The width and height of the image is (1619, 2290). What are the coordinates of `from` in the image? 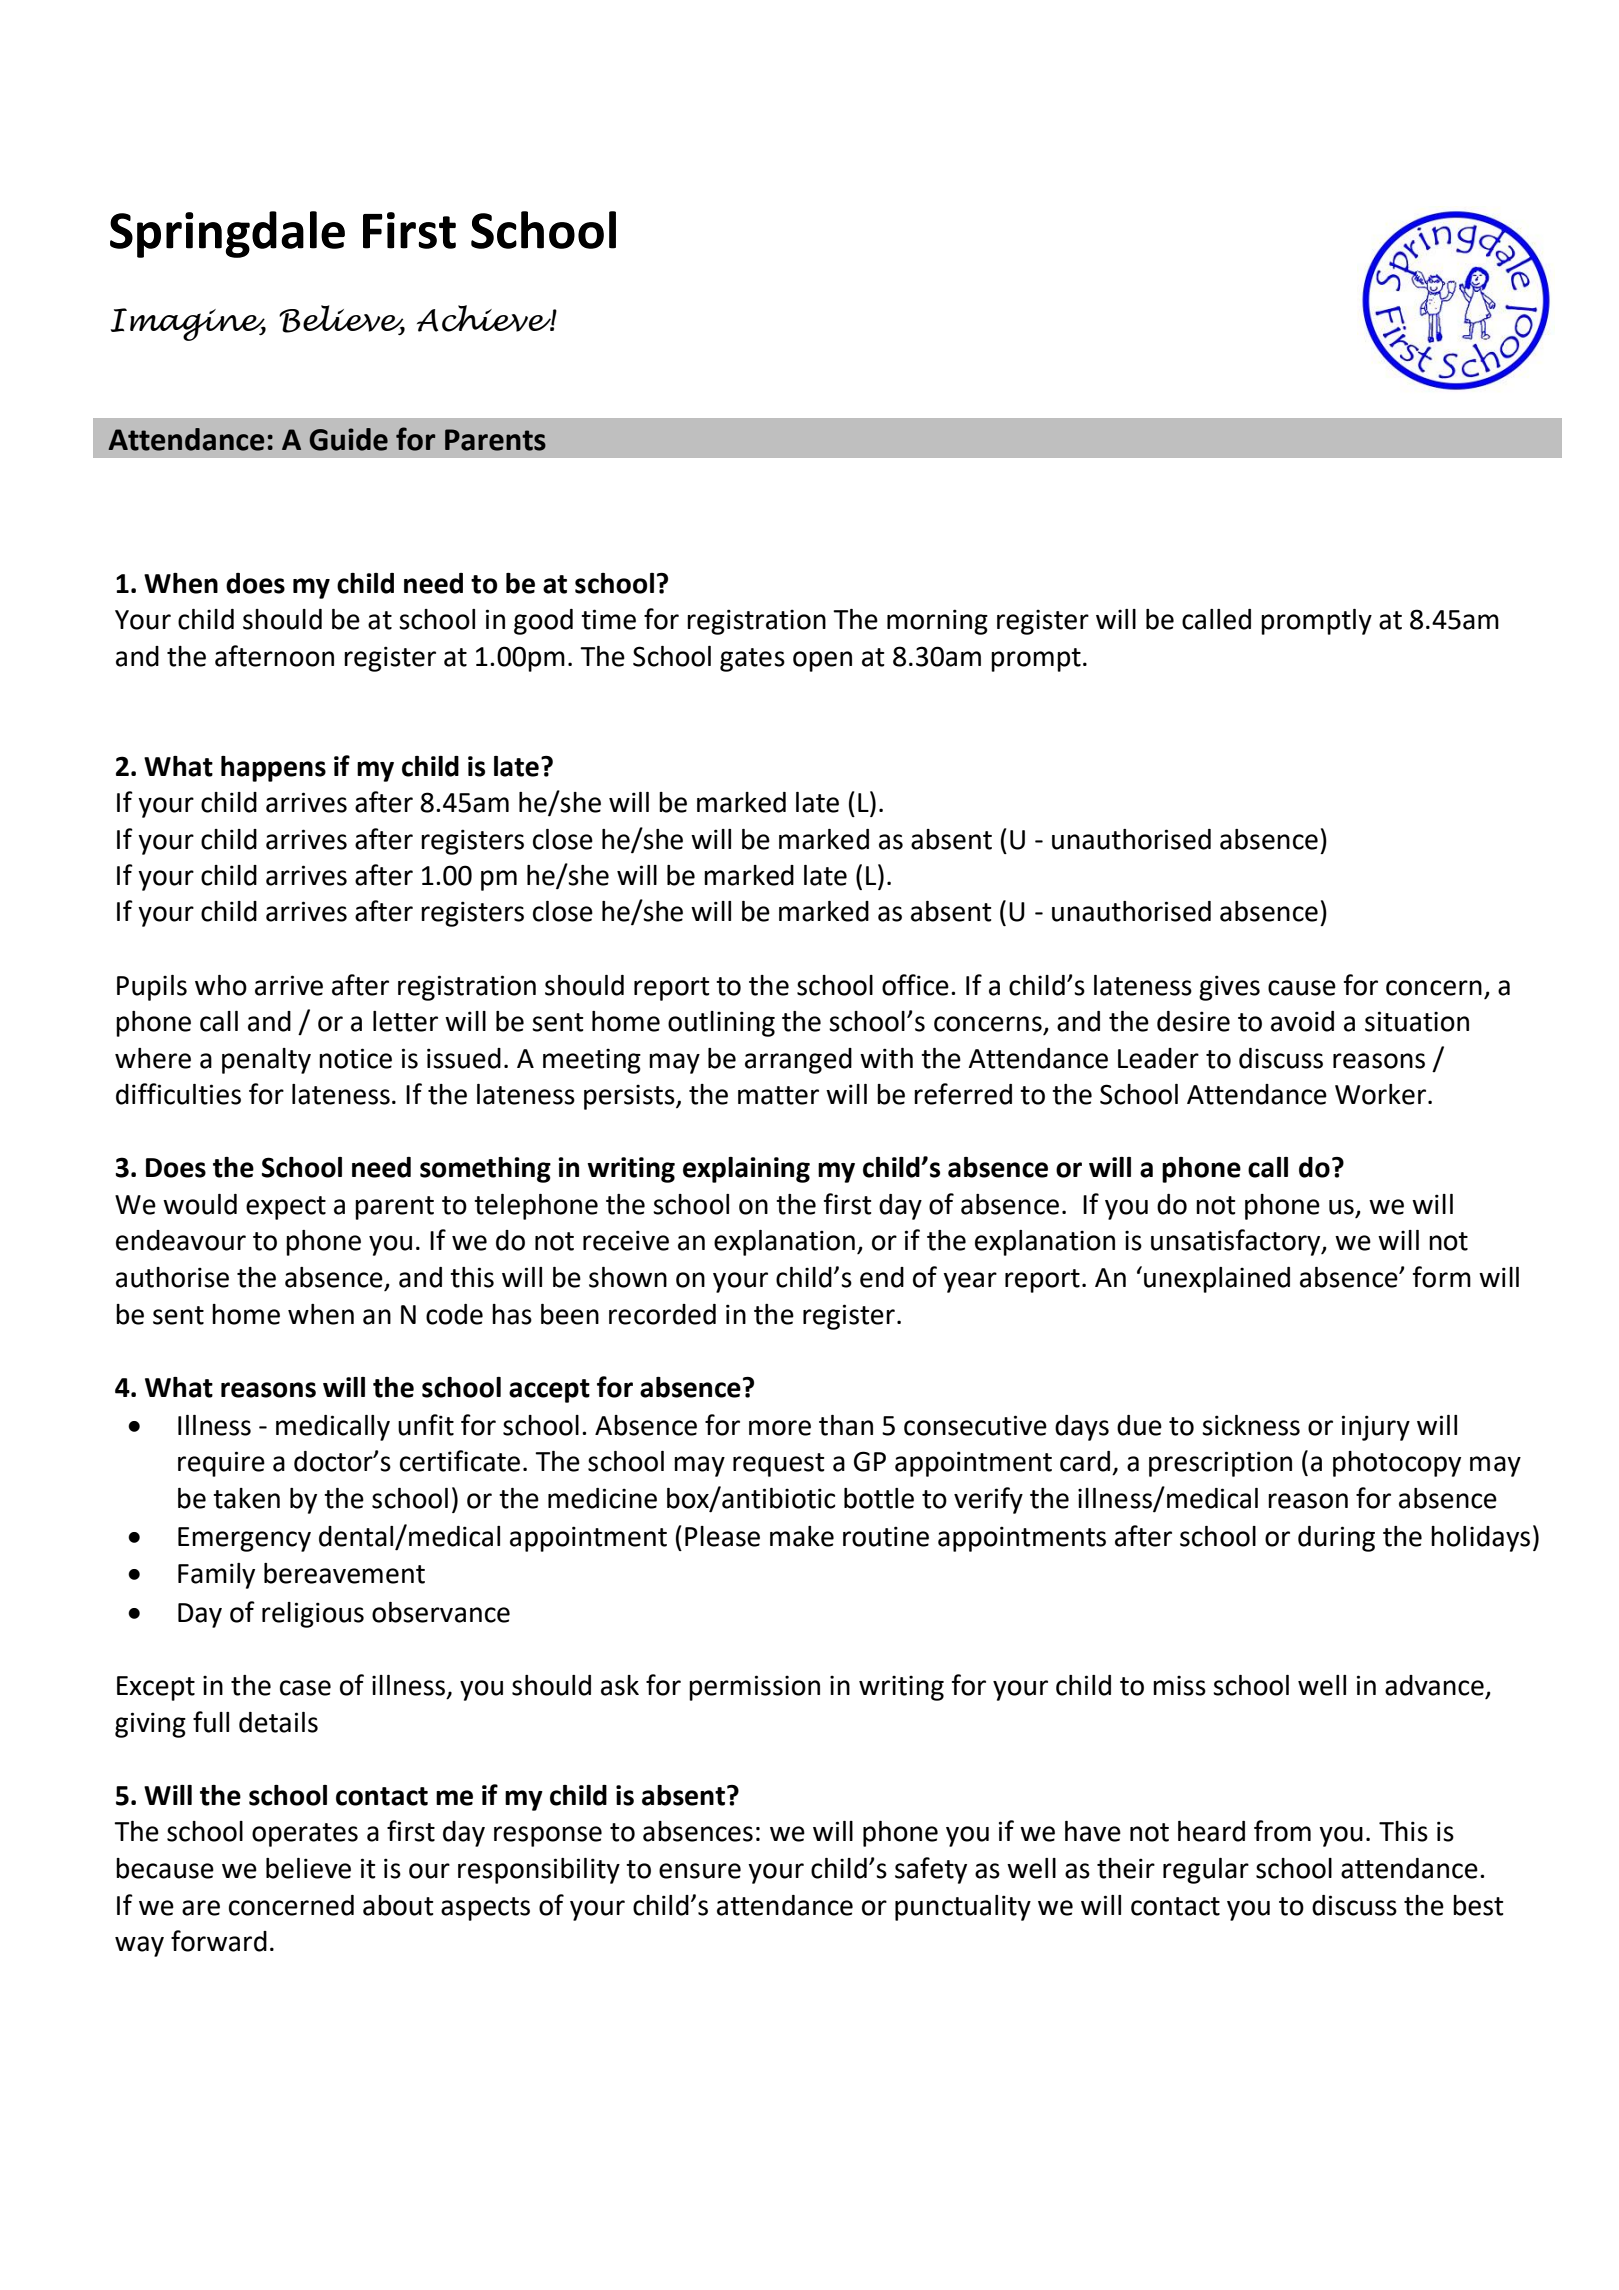 It's located at (1282, 1831).
